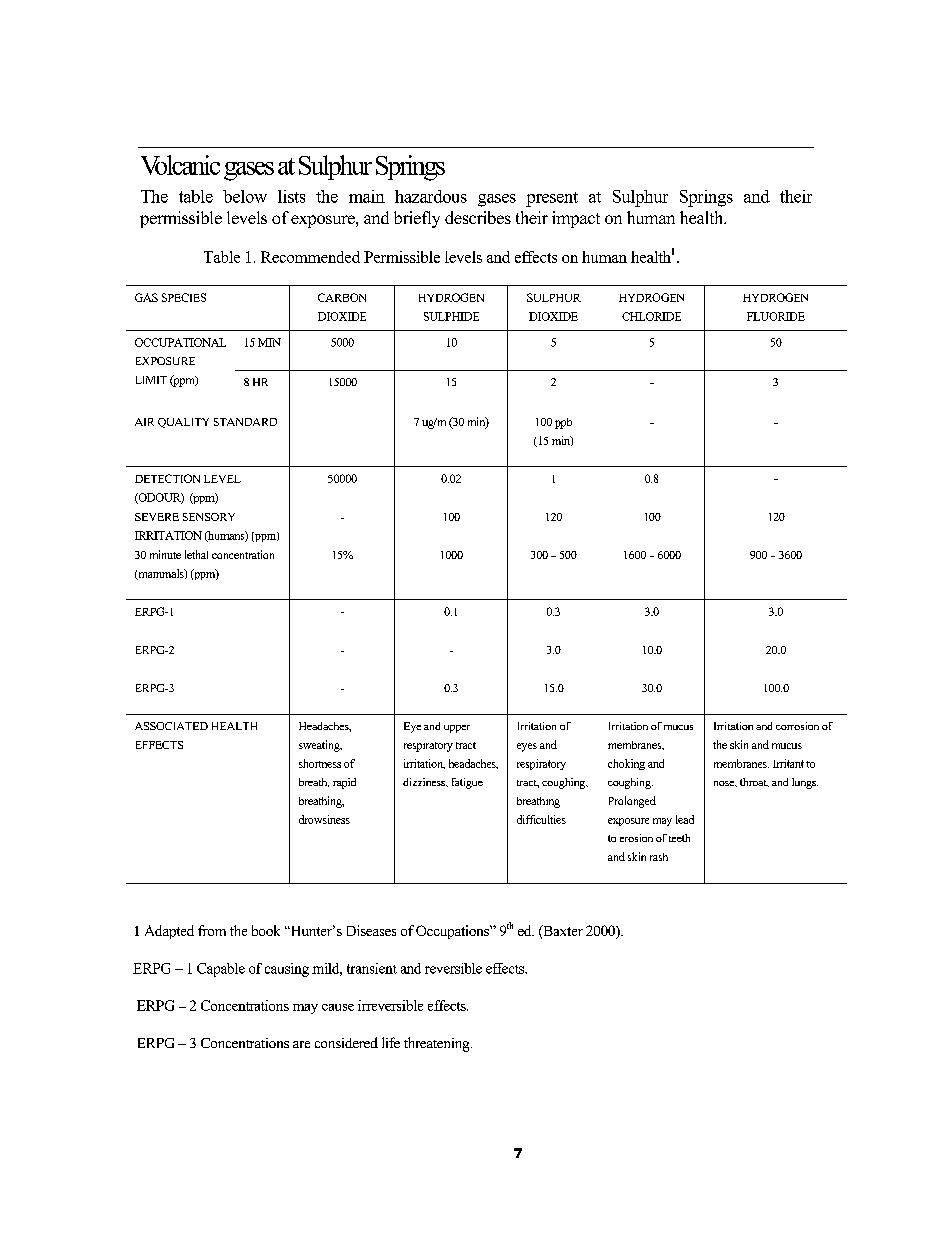 The height and width of the page is (1233, 952). What do you see at coordinates (478, 217) in the page?
I see `describes` at bounding box center [478, 217].
